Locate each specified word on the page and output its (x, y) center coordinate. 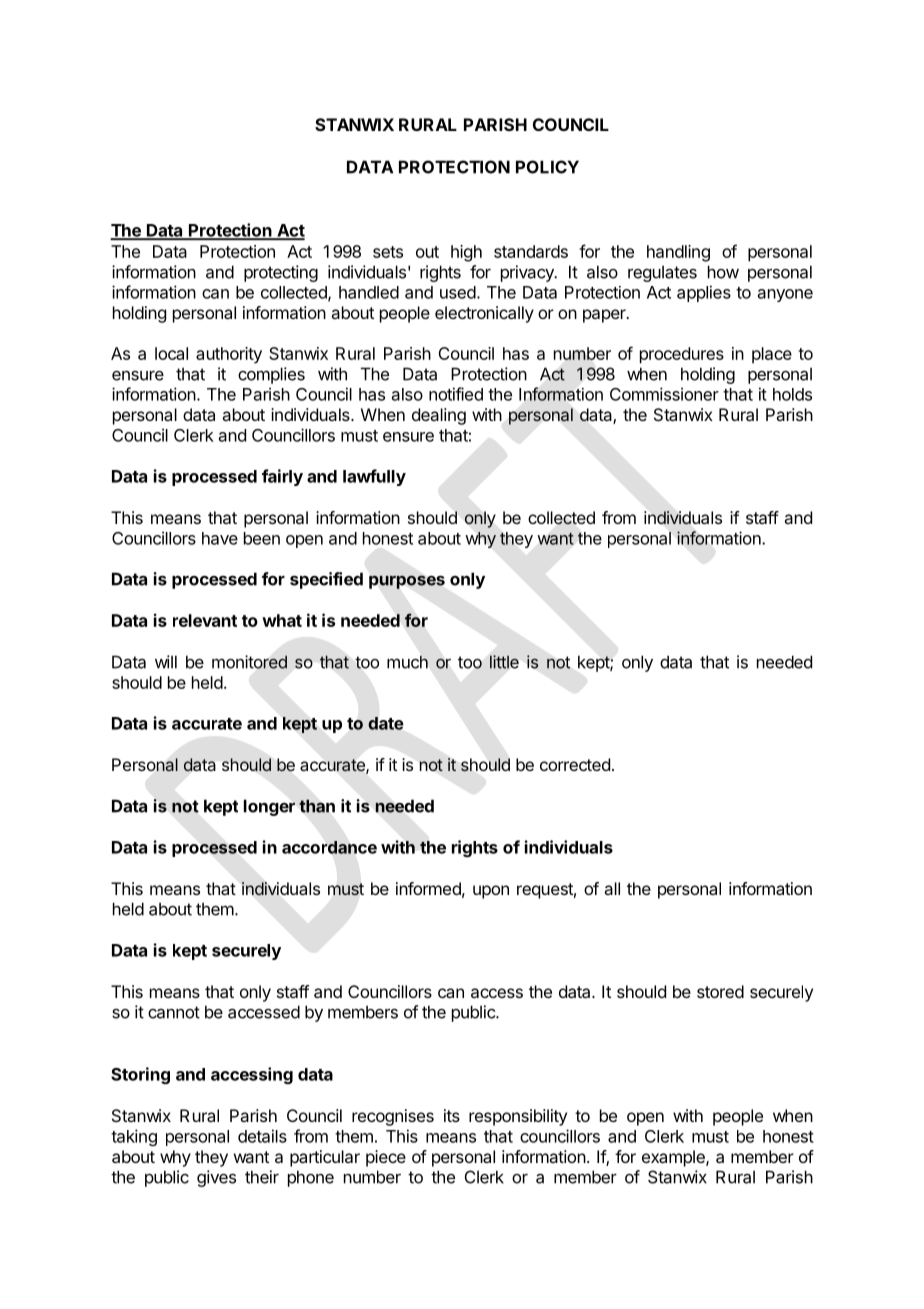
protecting (281, 273)
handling (678, 253)
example (674, 1158)
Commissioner (664, 394)
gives (216, 1178)
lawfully (374, 477)
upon (491, 892)
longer (269, 807)
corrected (575, 764)
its (452, 1115)
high (466, 253)
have (220, 538)
